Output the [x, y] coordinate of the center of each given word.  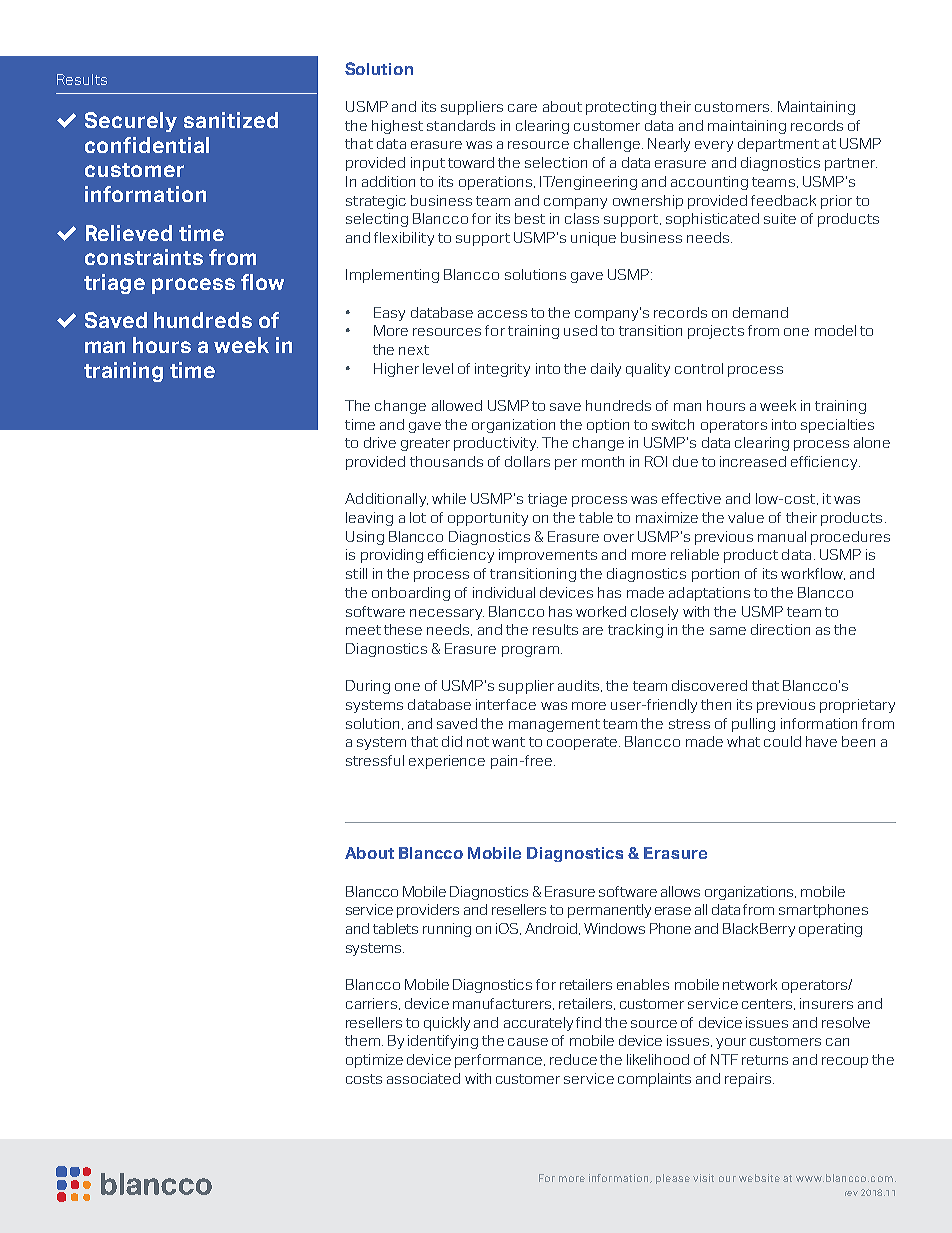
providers [428, 911]
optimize [374, 1061]
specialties [837, 426]
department [778, 145]
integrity [502, 370]
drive [380, 442]
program [530, 651]
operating [830, 930]
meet [363, 630]
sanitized [231, 120]
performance [500, 1061]
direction [780, 629]
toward [471, 162]
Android [552, 929]
